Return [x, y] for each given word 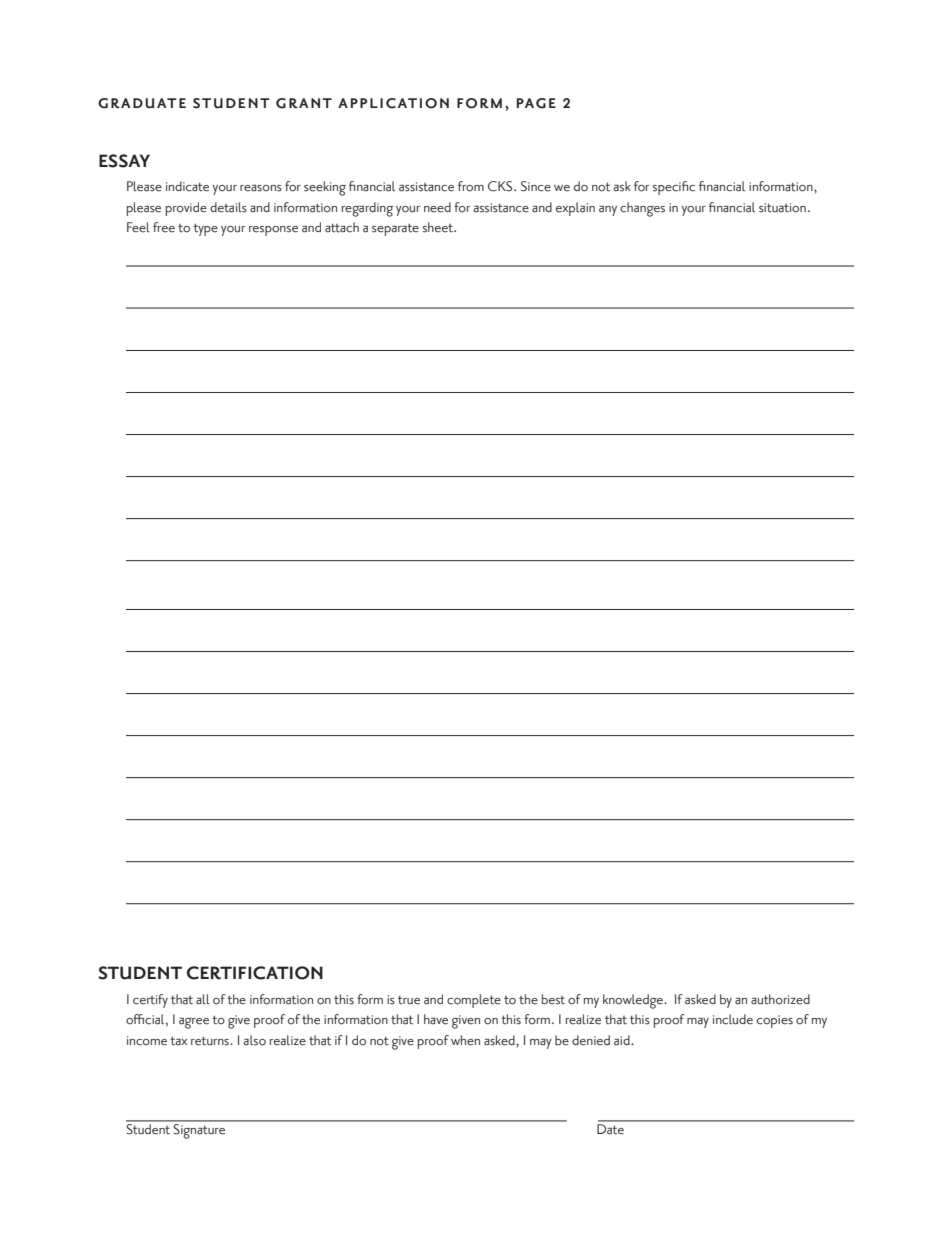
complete [474, 1001]
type [205, 229]
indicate [187, 186]
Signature [199, 1130]
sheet [439, 227]
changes [642, 209]
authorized [780, 999]
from [471, 186]
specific [674, 188]
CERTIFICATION [255, 973]
